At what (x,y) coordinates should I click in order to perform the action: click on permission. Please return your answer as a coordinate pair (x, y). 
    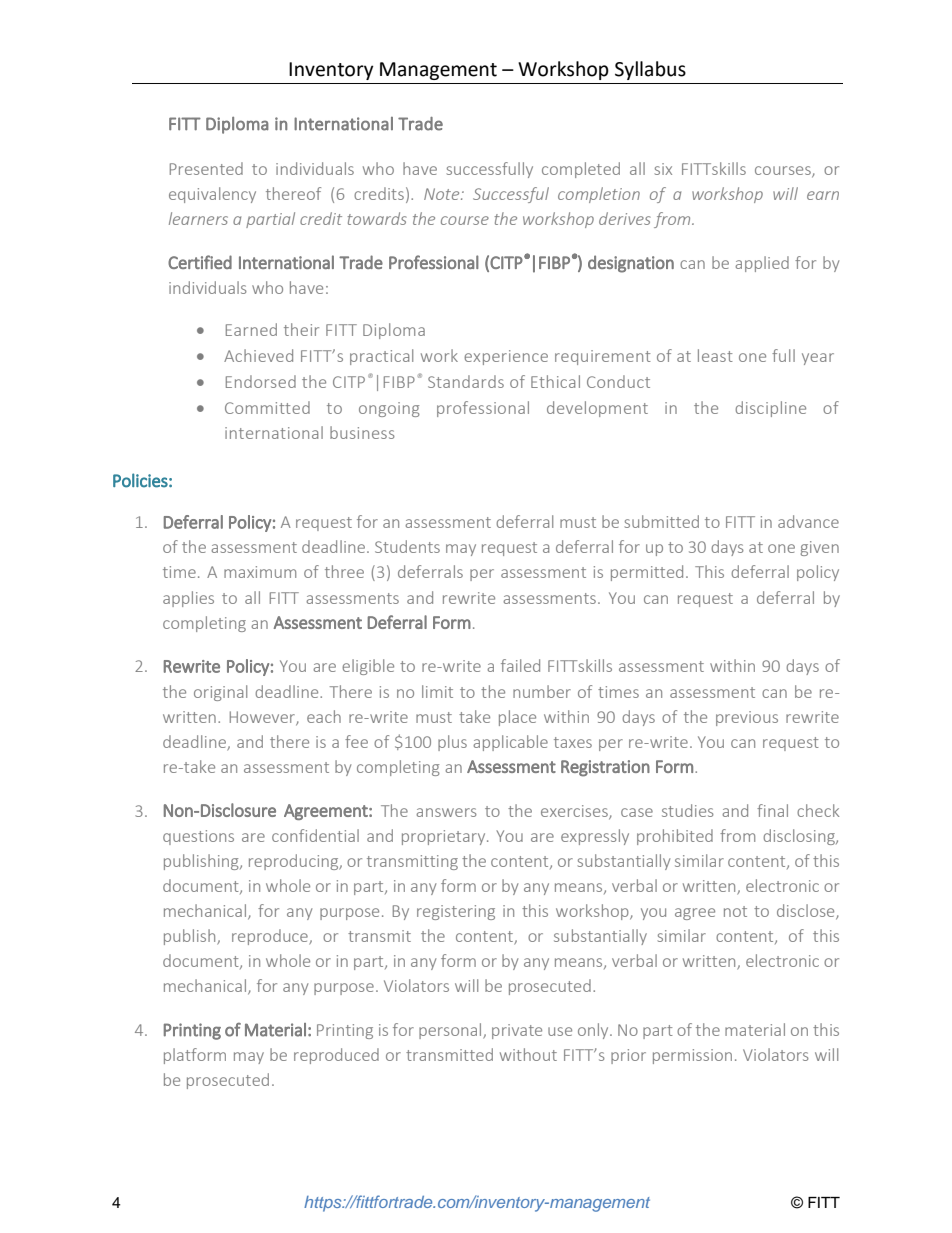
    Looking at the image, I should click on (692, 1056).
